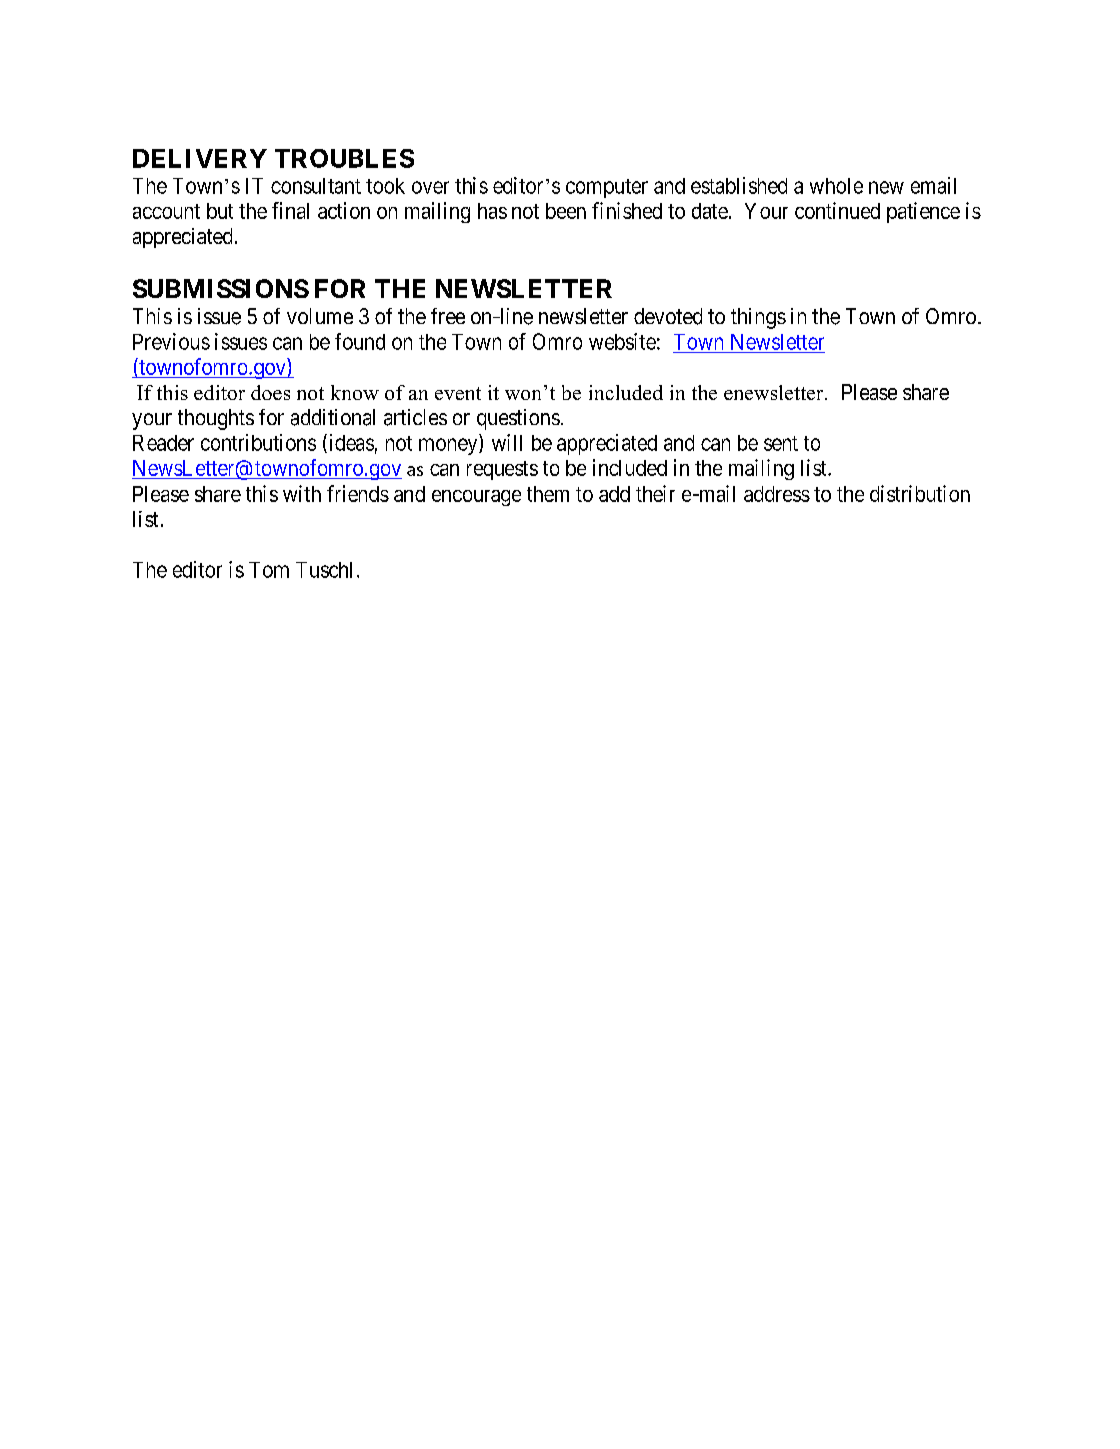 This screenshot has height=1449, width=1120. What do you see at coordinates (518, 419) in the screenshot?
I see `questions` at bounding box center [518, 419].
